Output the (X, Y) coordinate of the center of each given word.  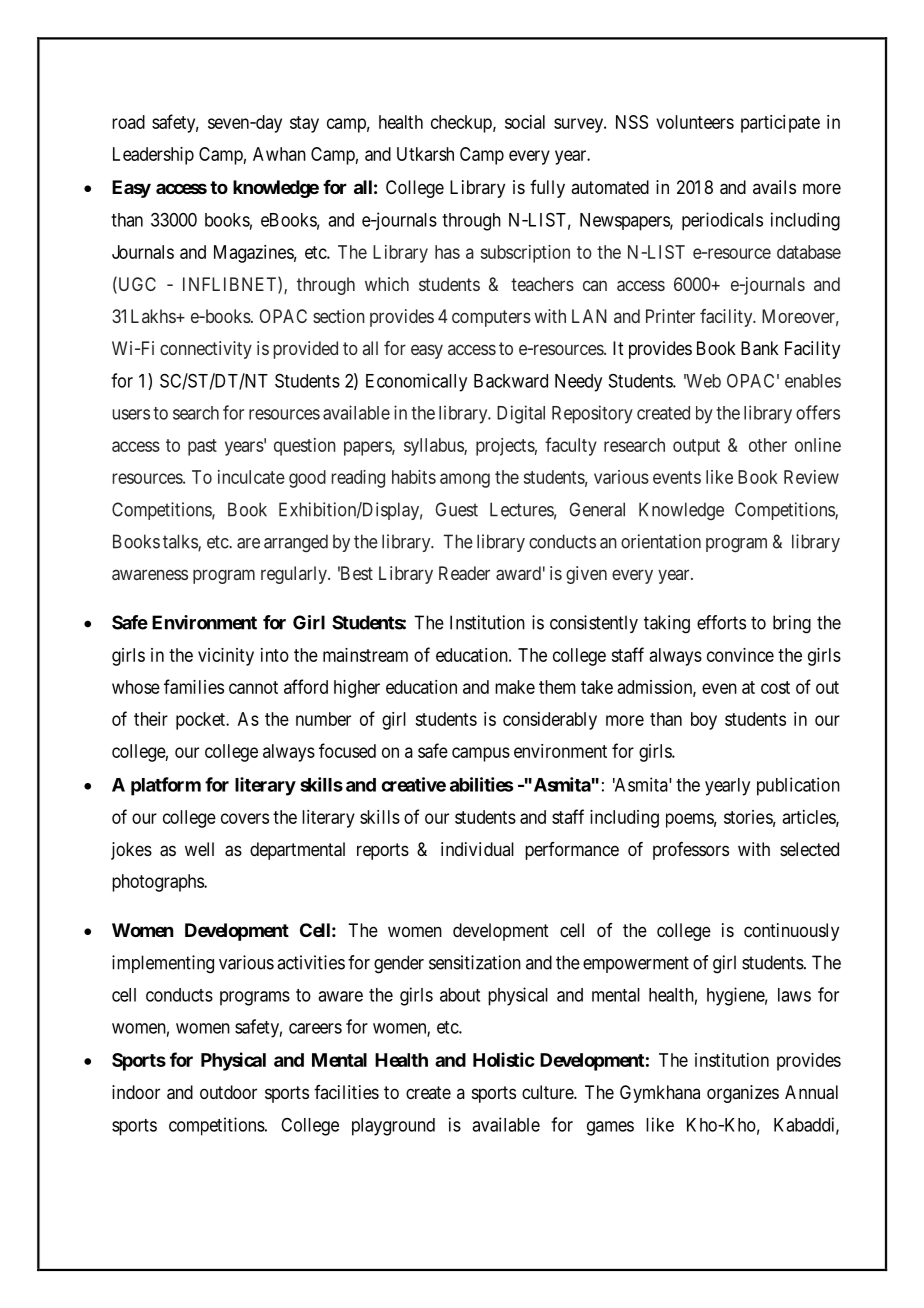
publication (798, 786)
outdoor (228, 1092)
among (465, 480)
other (768, 445)
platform (166, 786)
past (202, 447)
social (525, 122)
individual (477, 849)
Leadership (153, 156)
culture (548, 1092)
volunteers (695, 122)
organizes (743, 1094)
